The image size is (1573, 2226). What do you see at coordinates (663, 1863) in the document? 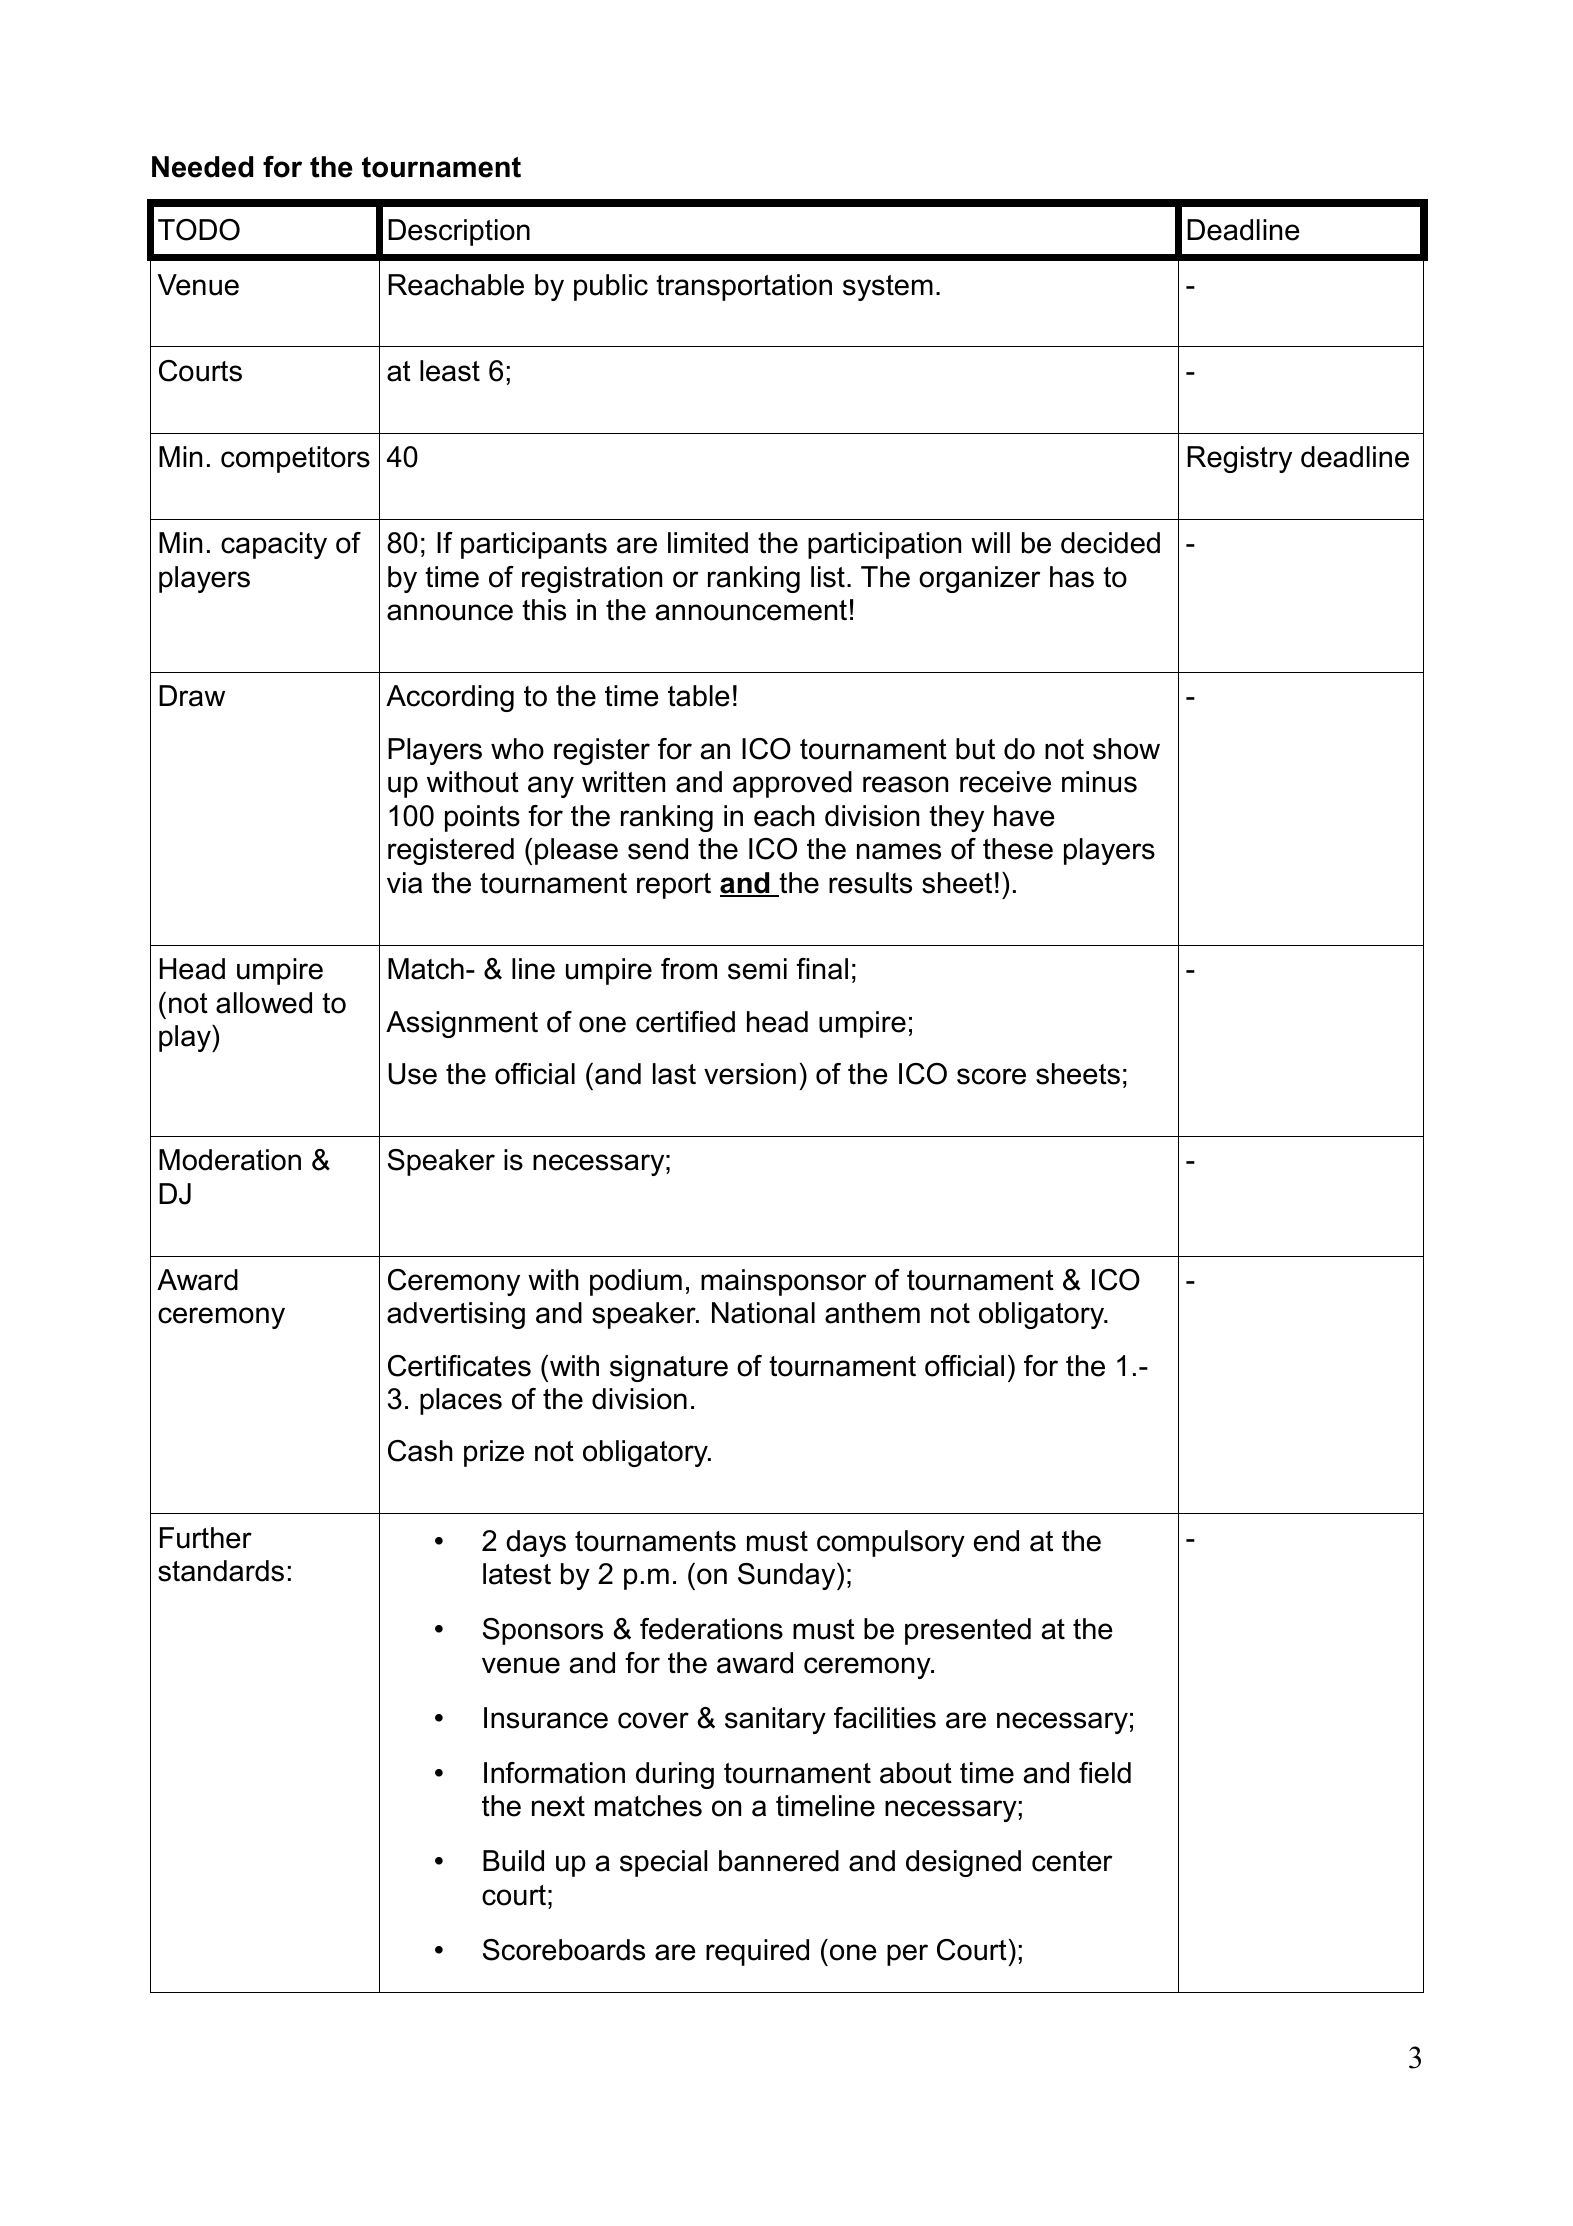
I see `special` at bounding box center [663, 1863].
